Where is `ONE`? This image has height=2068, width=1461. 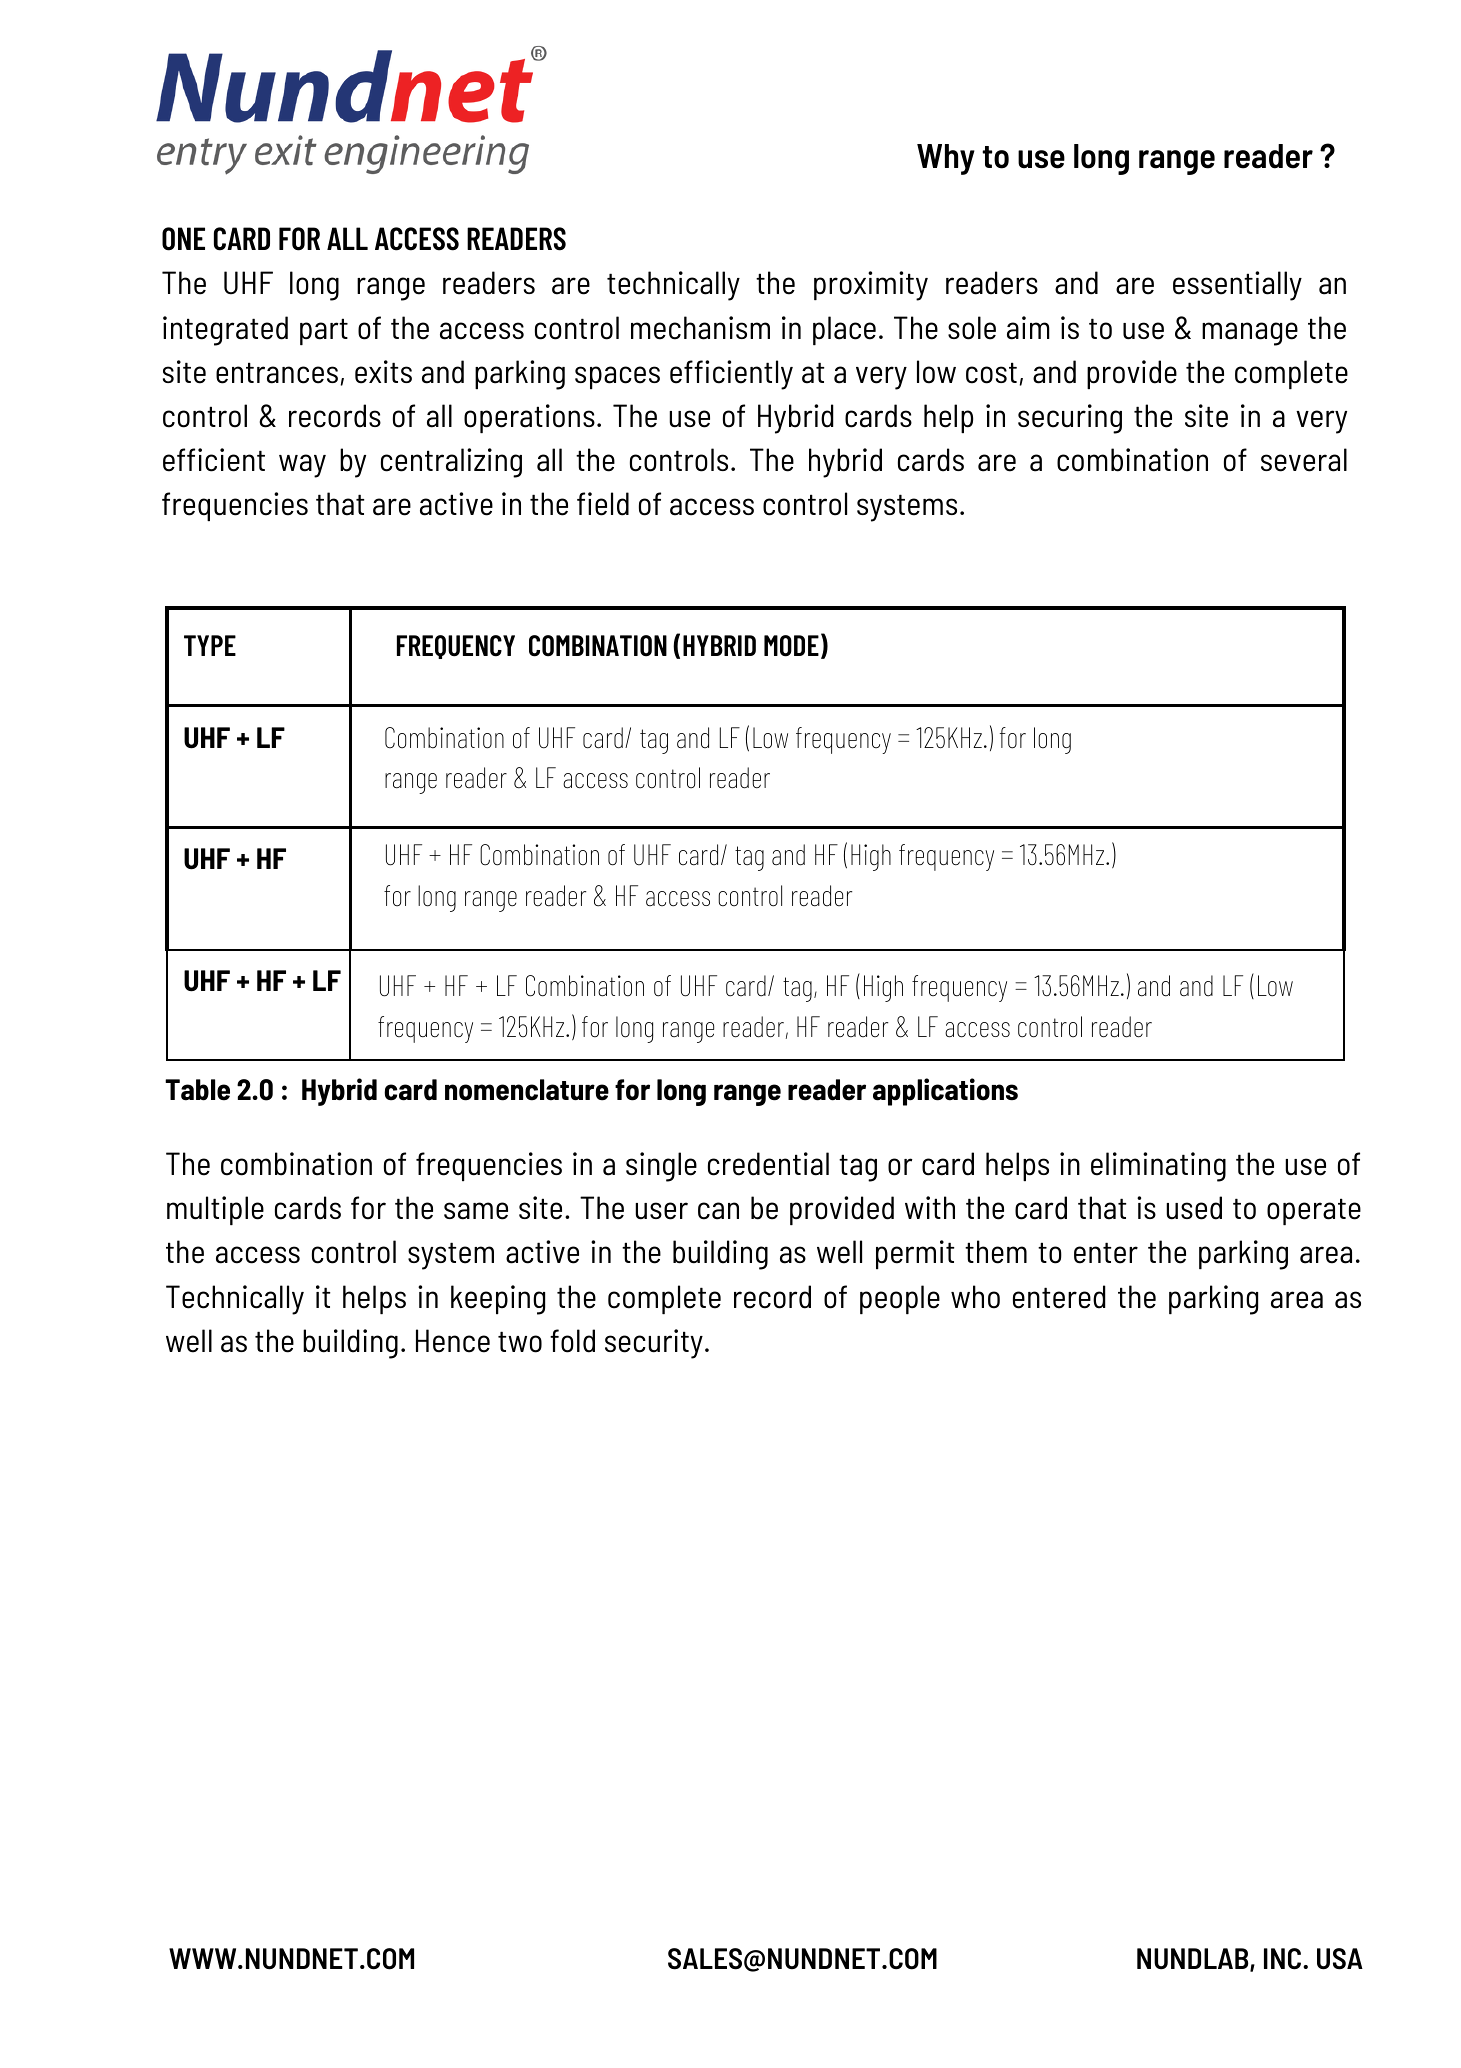
ONE is located at coordinates (183, 239).
